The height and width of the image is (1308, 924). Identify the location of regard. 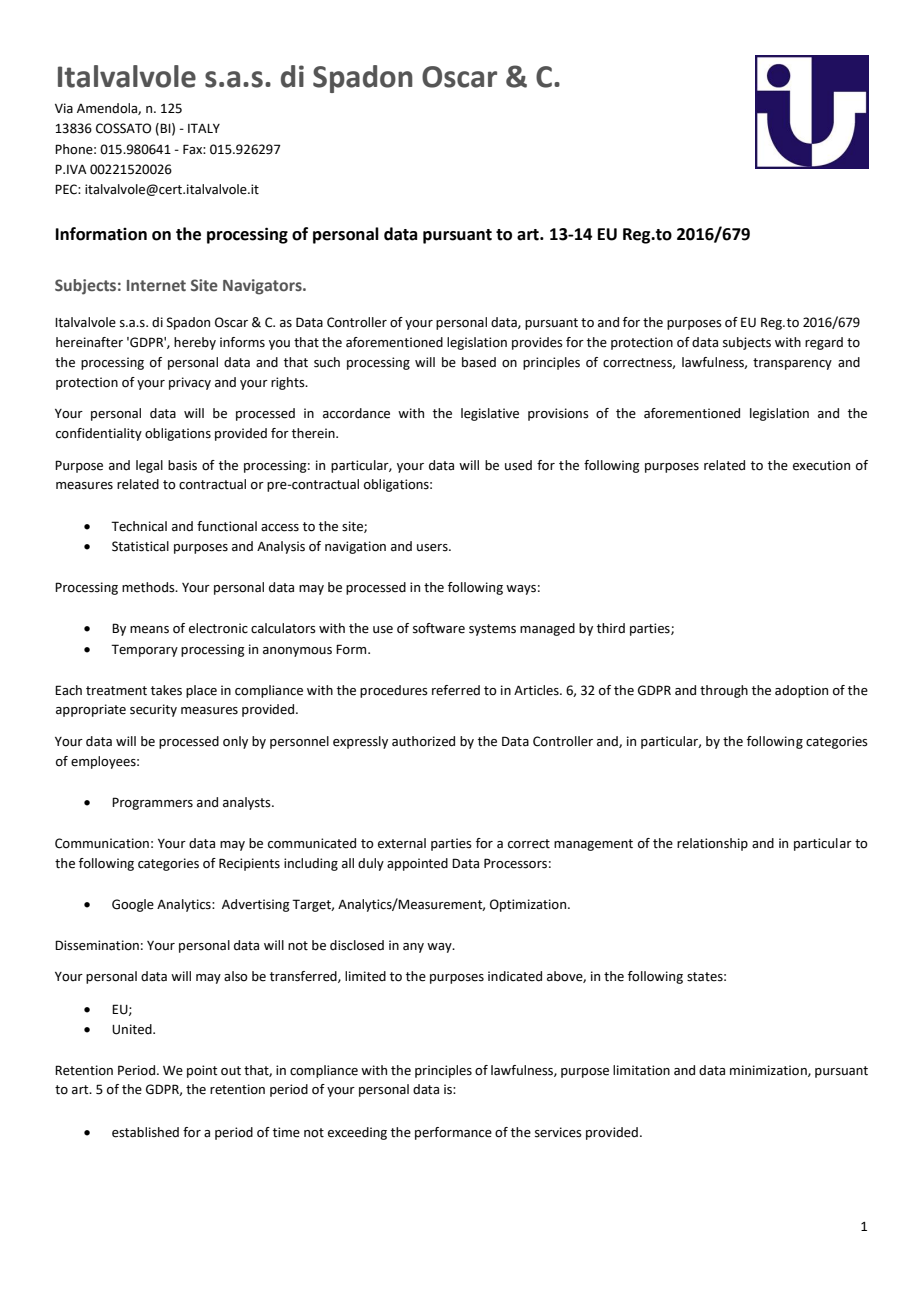
(824, 343).
